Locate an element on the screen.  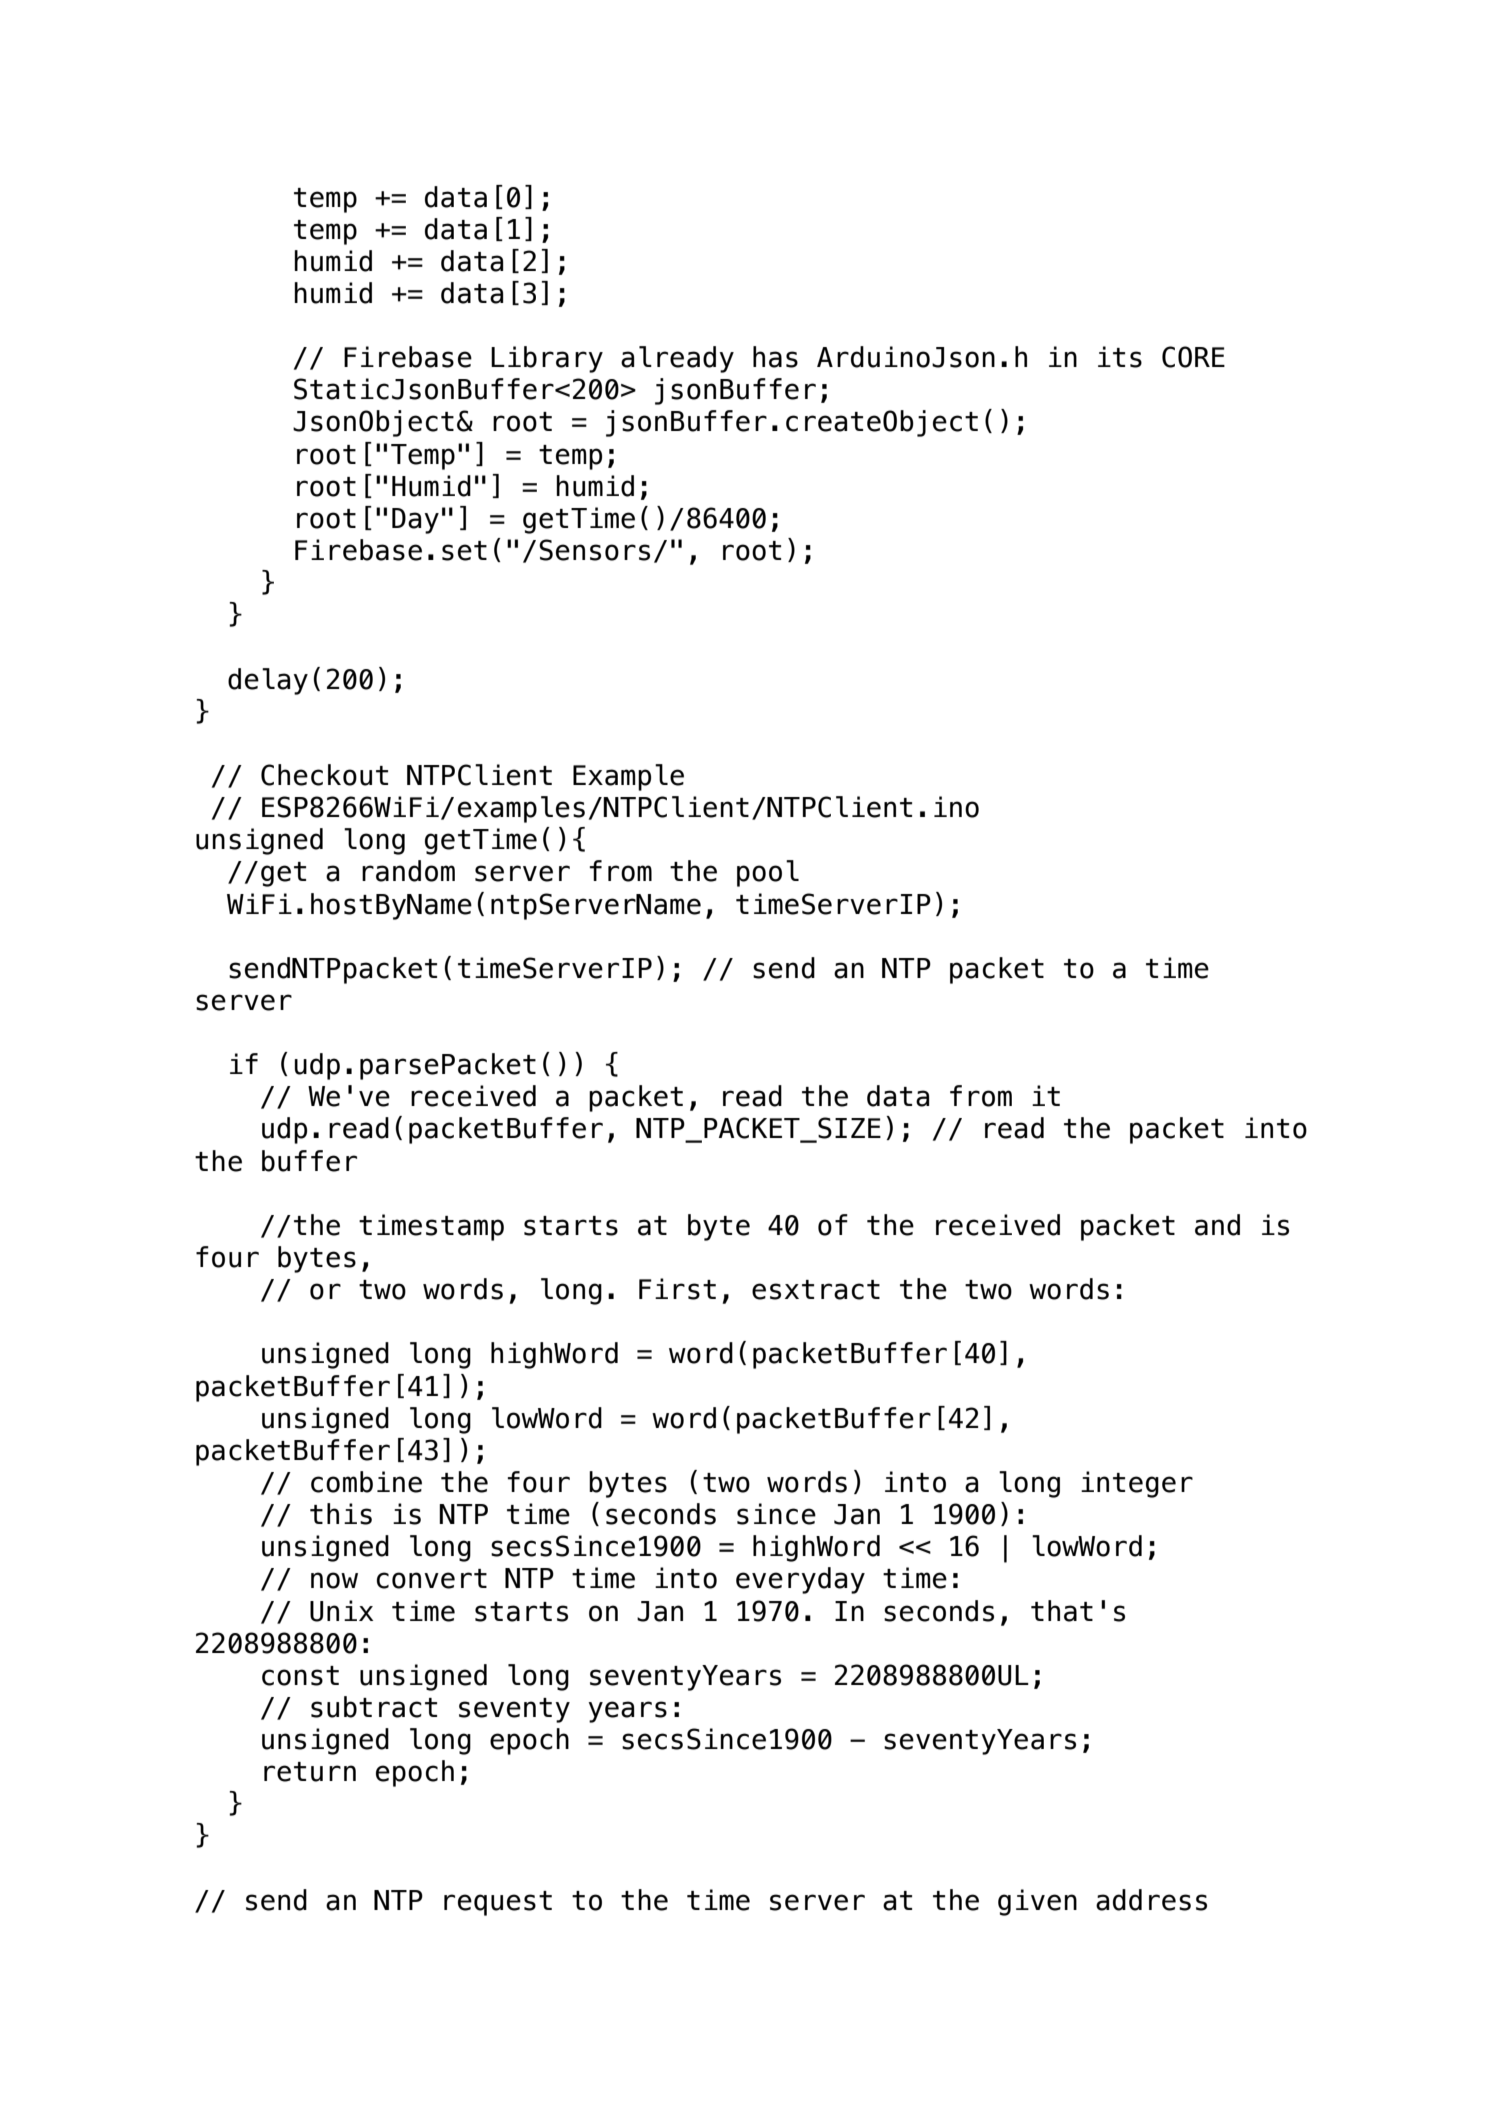
request is located at coordinates (498, 1903).
